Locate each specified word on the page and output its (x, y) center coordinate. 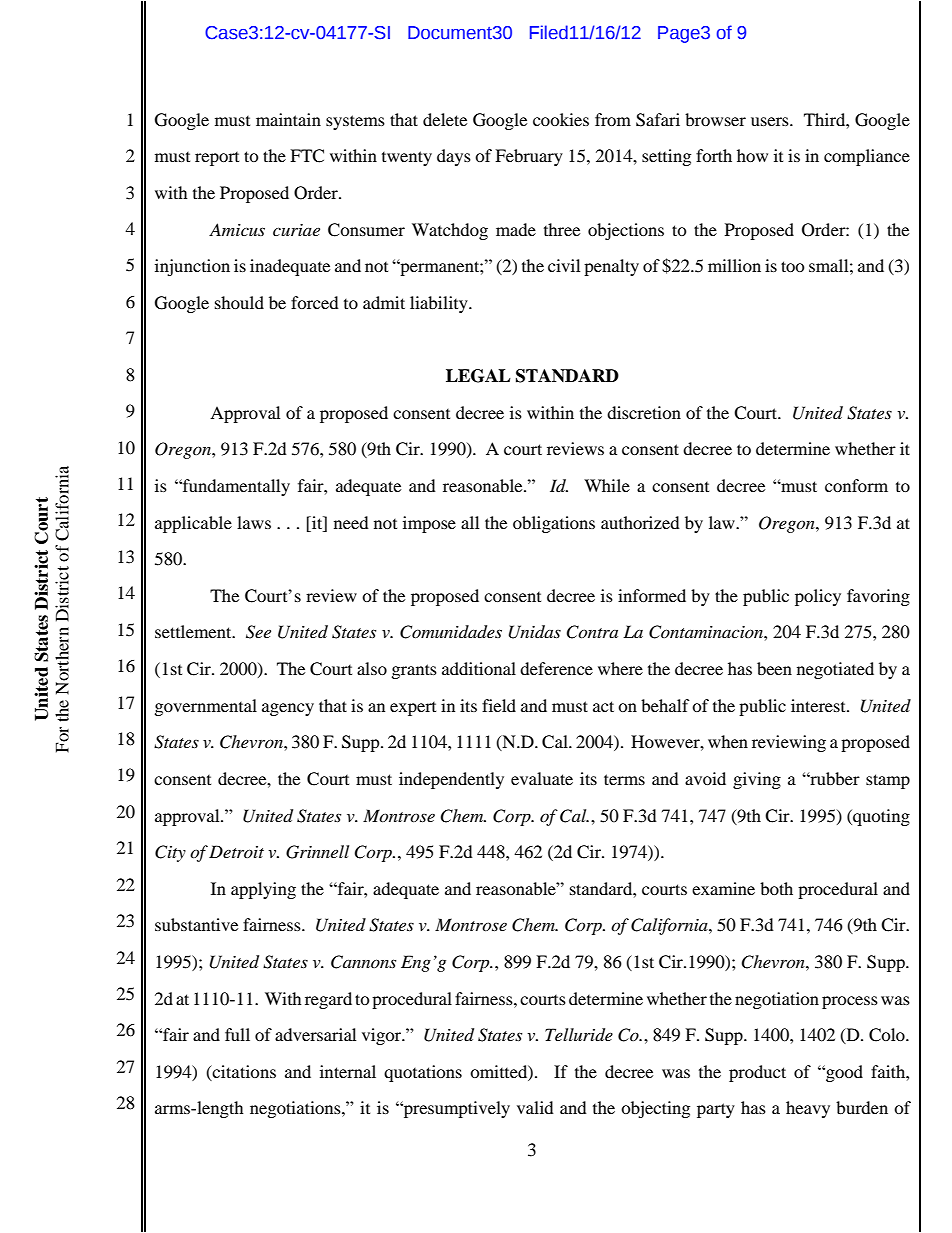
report (217, 159)
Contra (592, 632)
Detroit (236, 851)
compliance (867, 157)
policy (818, 597)
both (776, 888)
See (258, 632)
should (239, 302)
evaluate (542, 778)
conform (856, 485)
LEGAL (478, 376)
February (529, 157)
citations (243, 1071)
